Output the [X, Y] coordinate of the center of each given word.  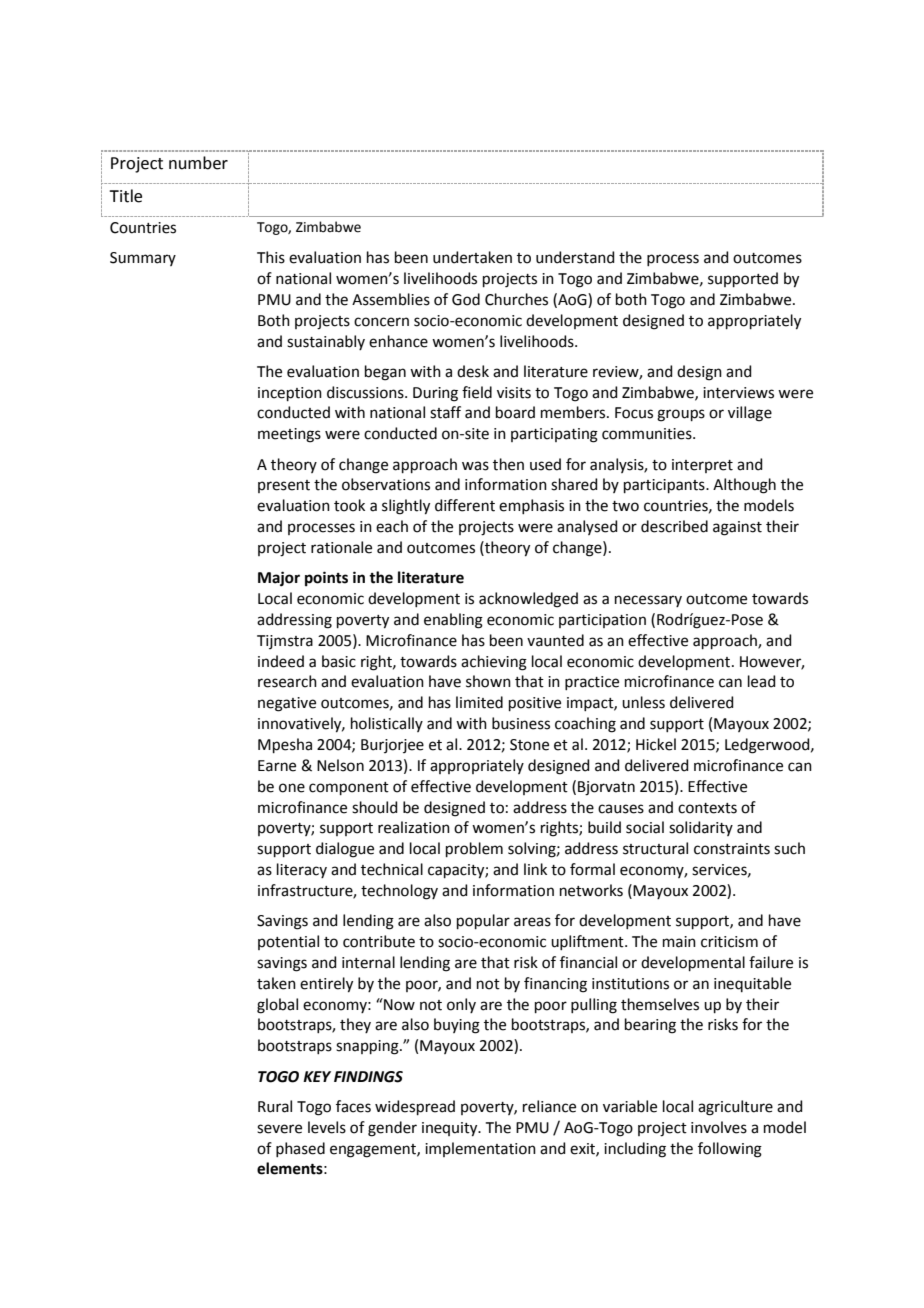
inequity [451, 1129]
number [198, 163]
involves [719, 1127]
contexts [707, 808]
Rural [275, 1106]
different [465, 505]
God [466, 299]
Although [744, 486]
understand [575, 257]
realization [414, 827]
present [284, 486]
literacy [302, 870]
